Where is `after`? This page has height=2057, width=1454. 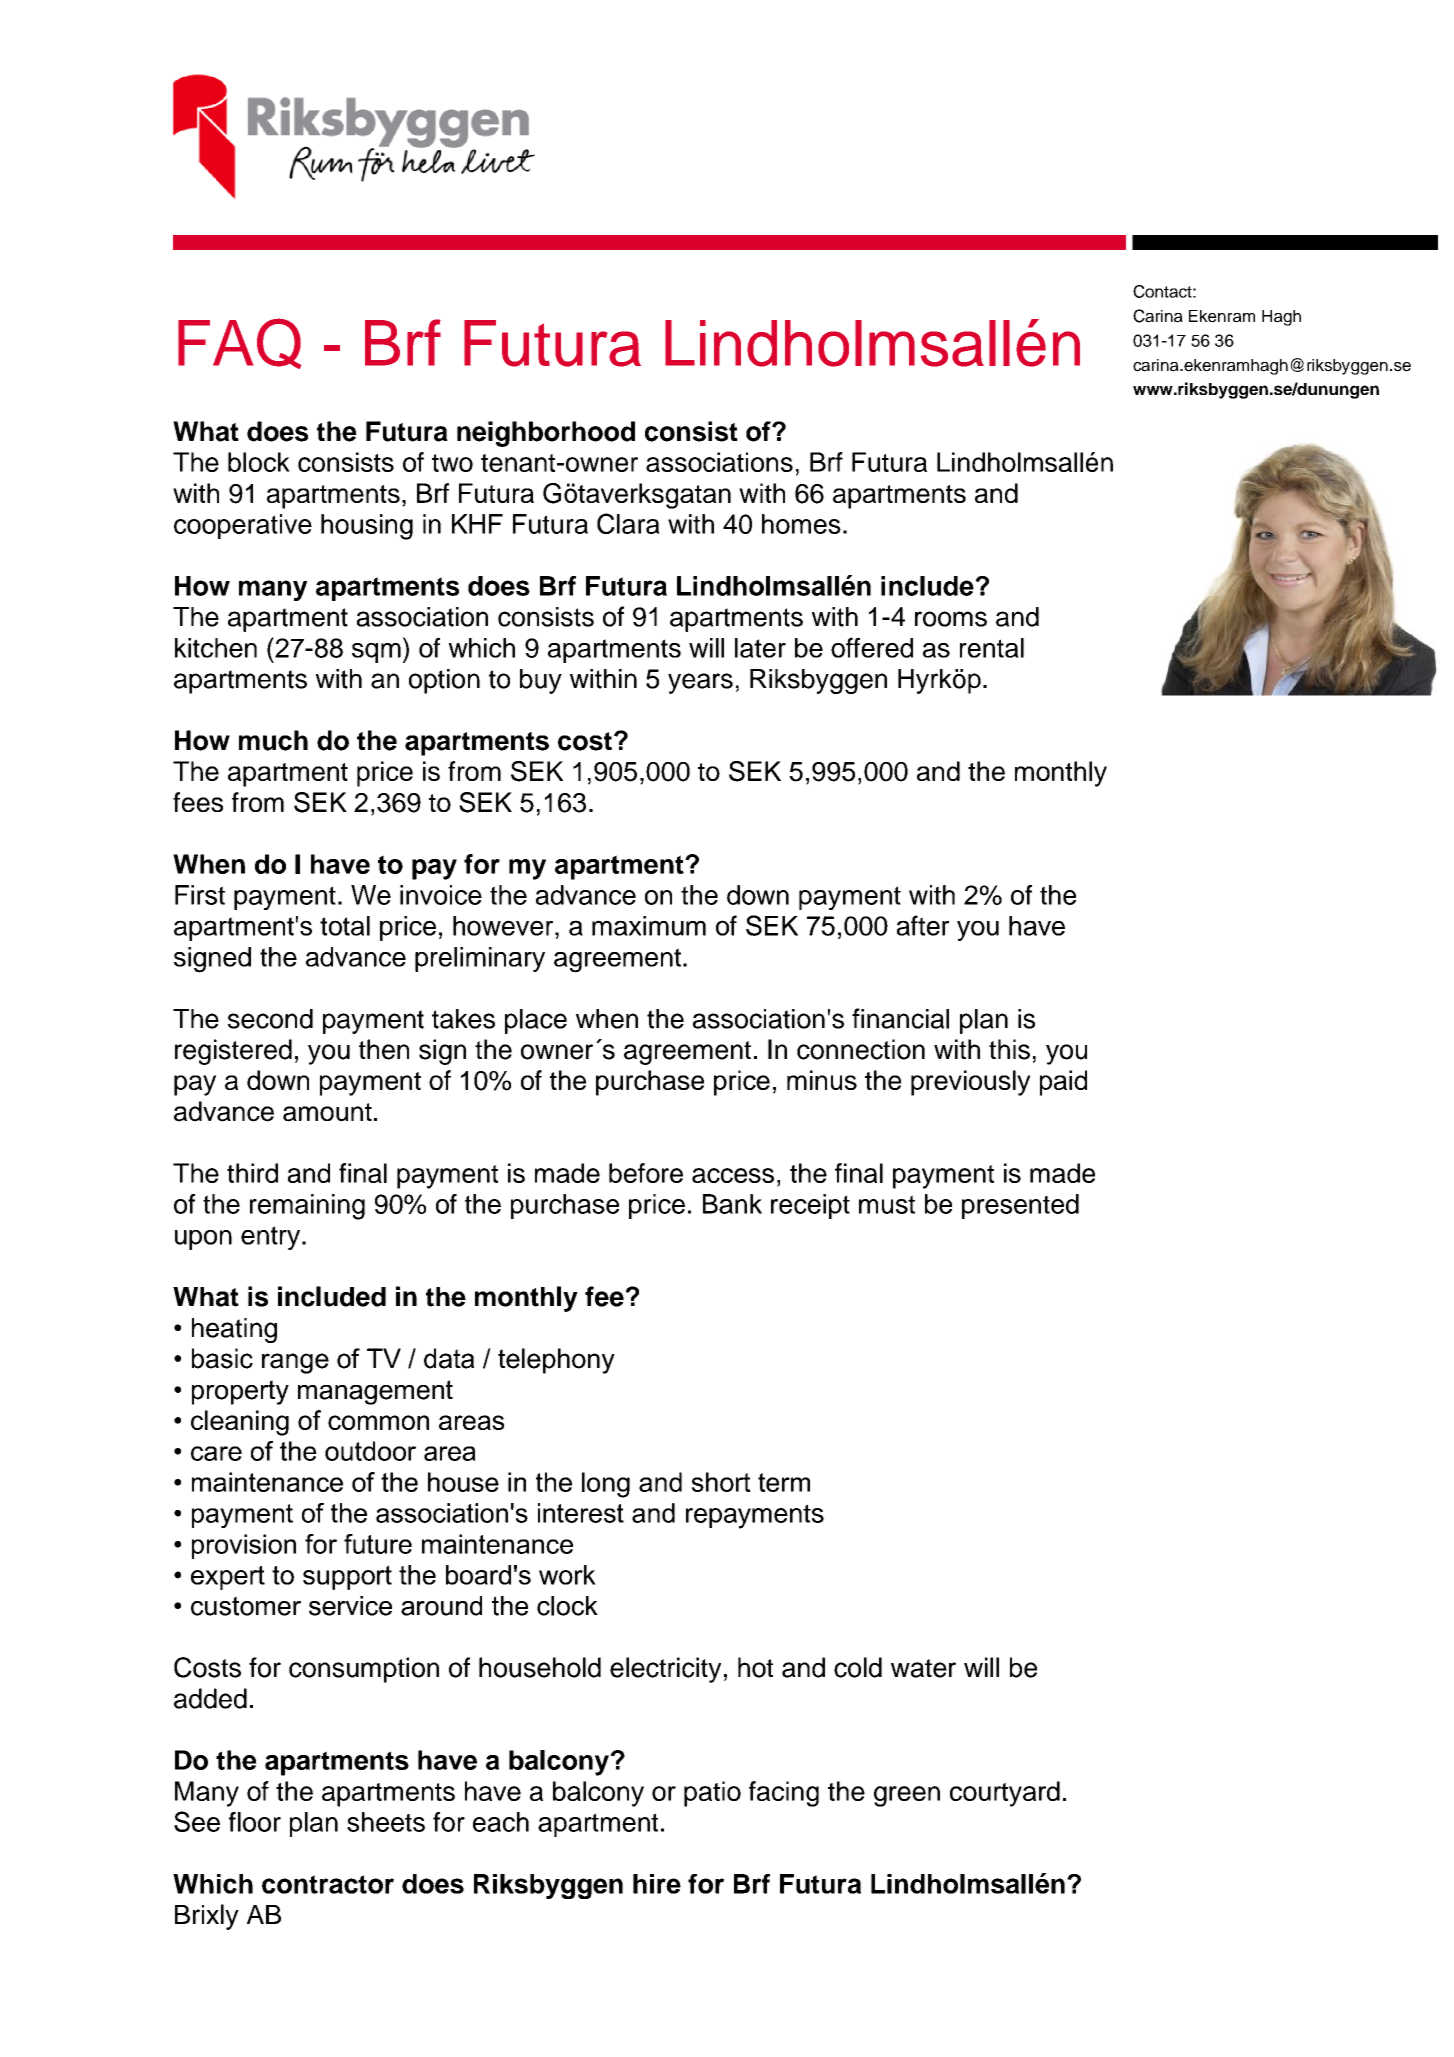 after is located at coordinates (923, 925).
